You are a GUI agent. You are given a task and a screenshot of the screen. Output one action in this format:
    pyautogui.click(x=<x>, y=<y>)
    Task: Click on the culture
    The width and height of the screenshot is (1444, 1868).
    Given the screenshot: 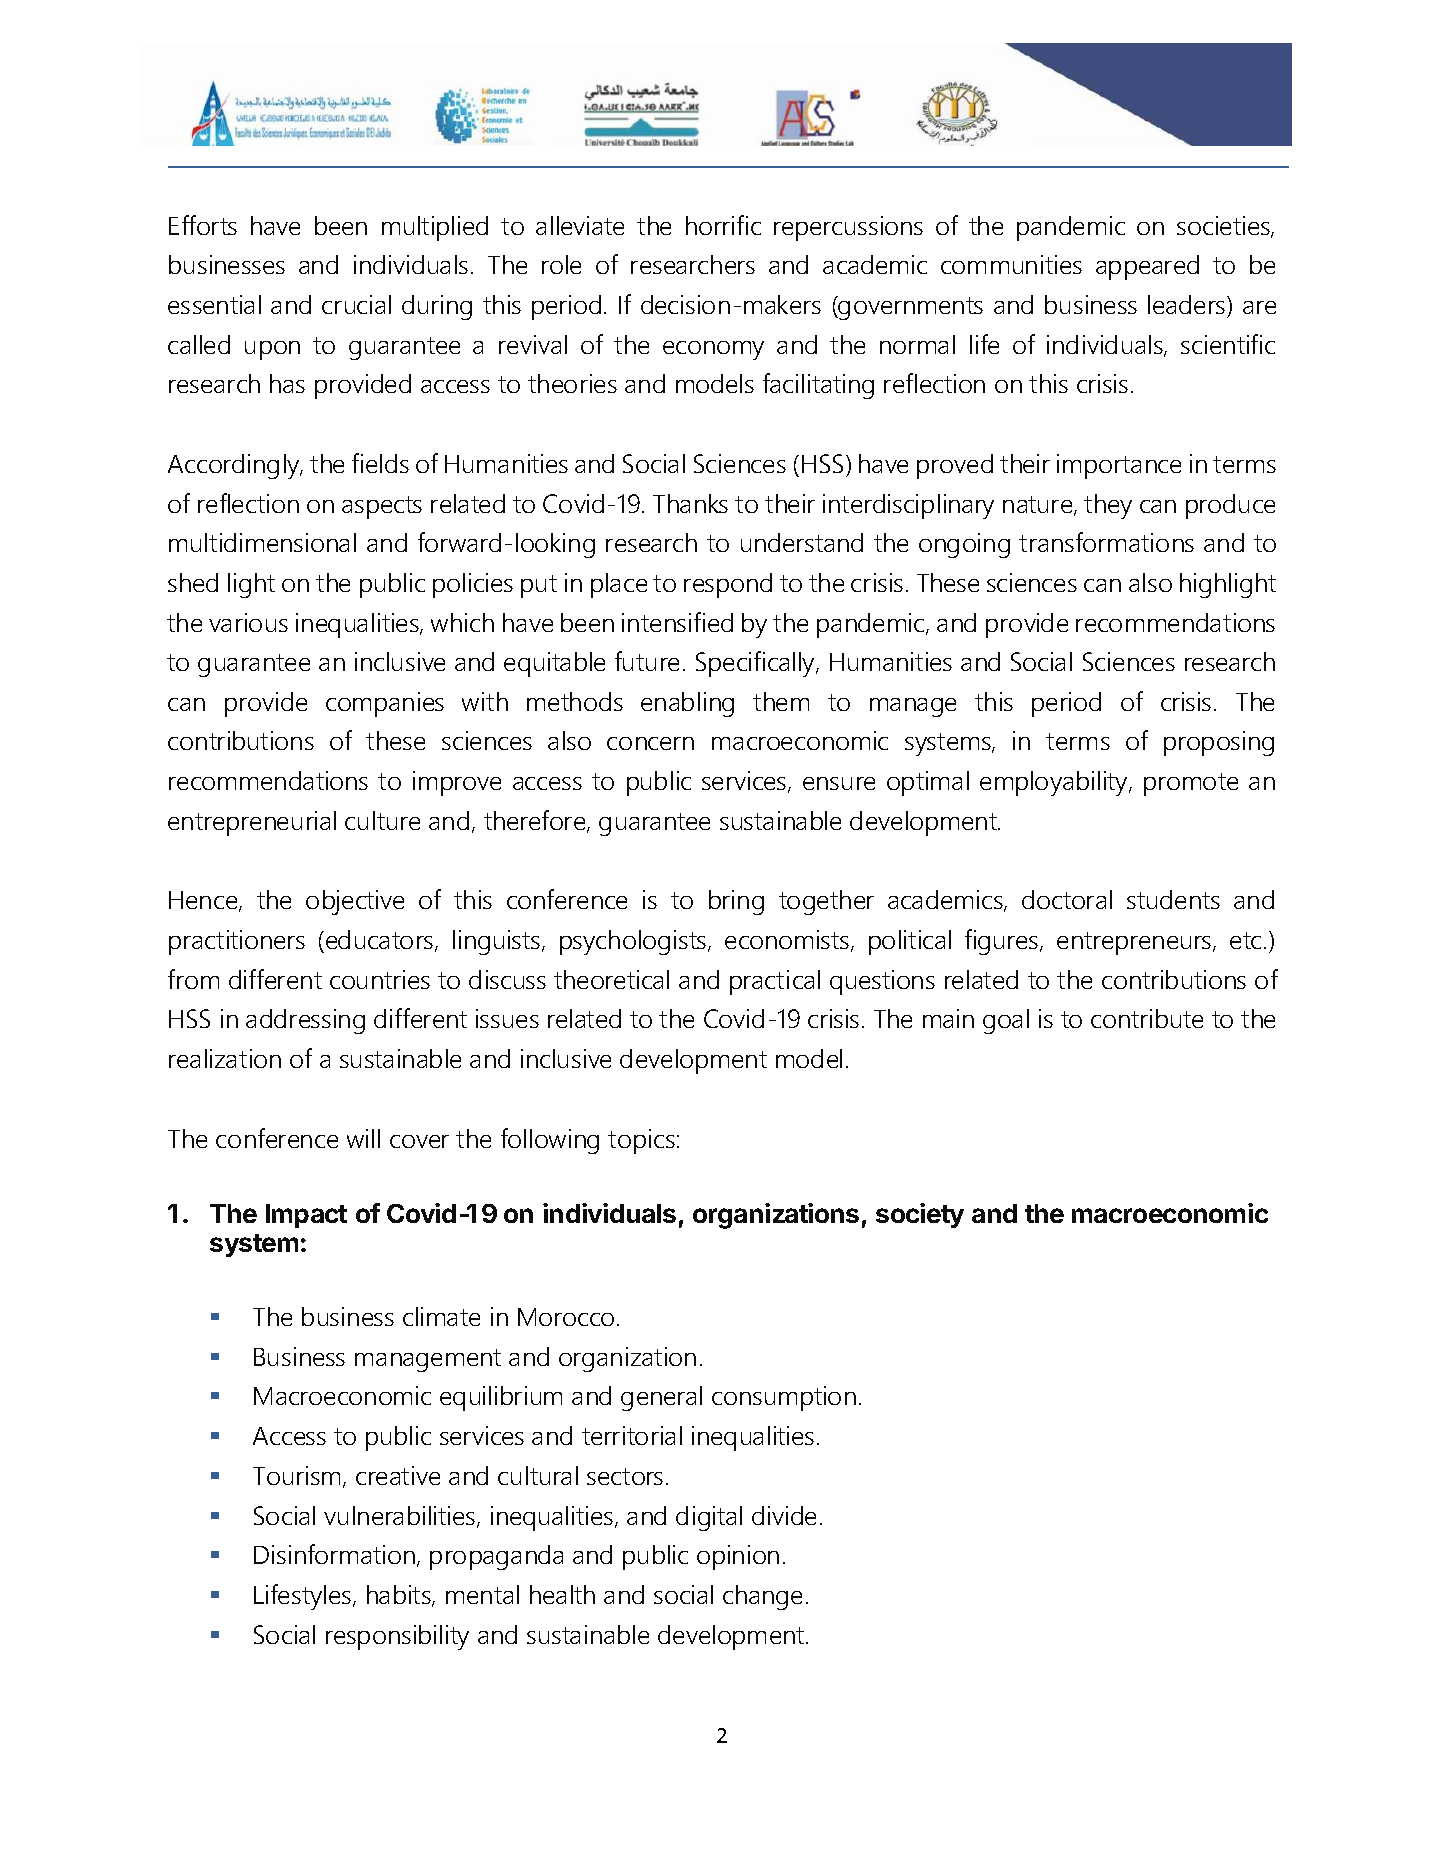 What is the action you would take?
    pyautogui.click(x=382, y=820)
